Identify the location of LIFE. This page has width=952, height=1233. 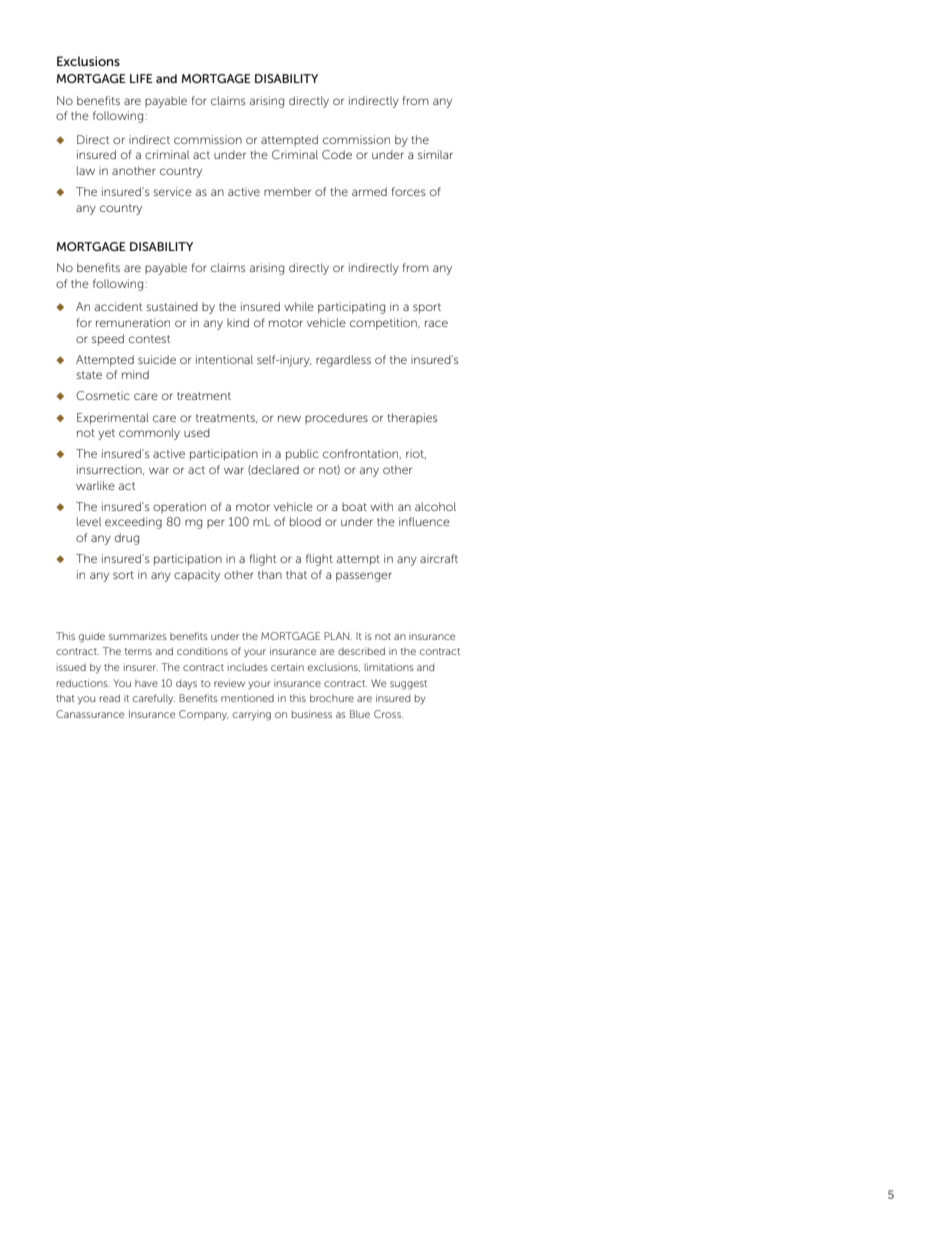
(141, 78).
